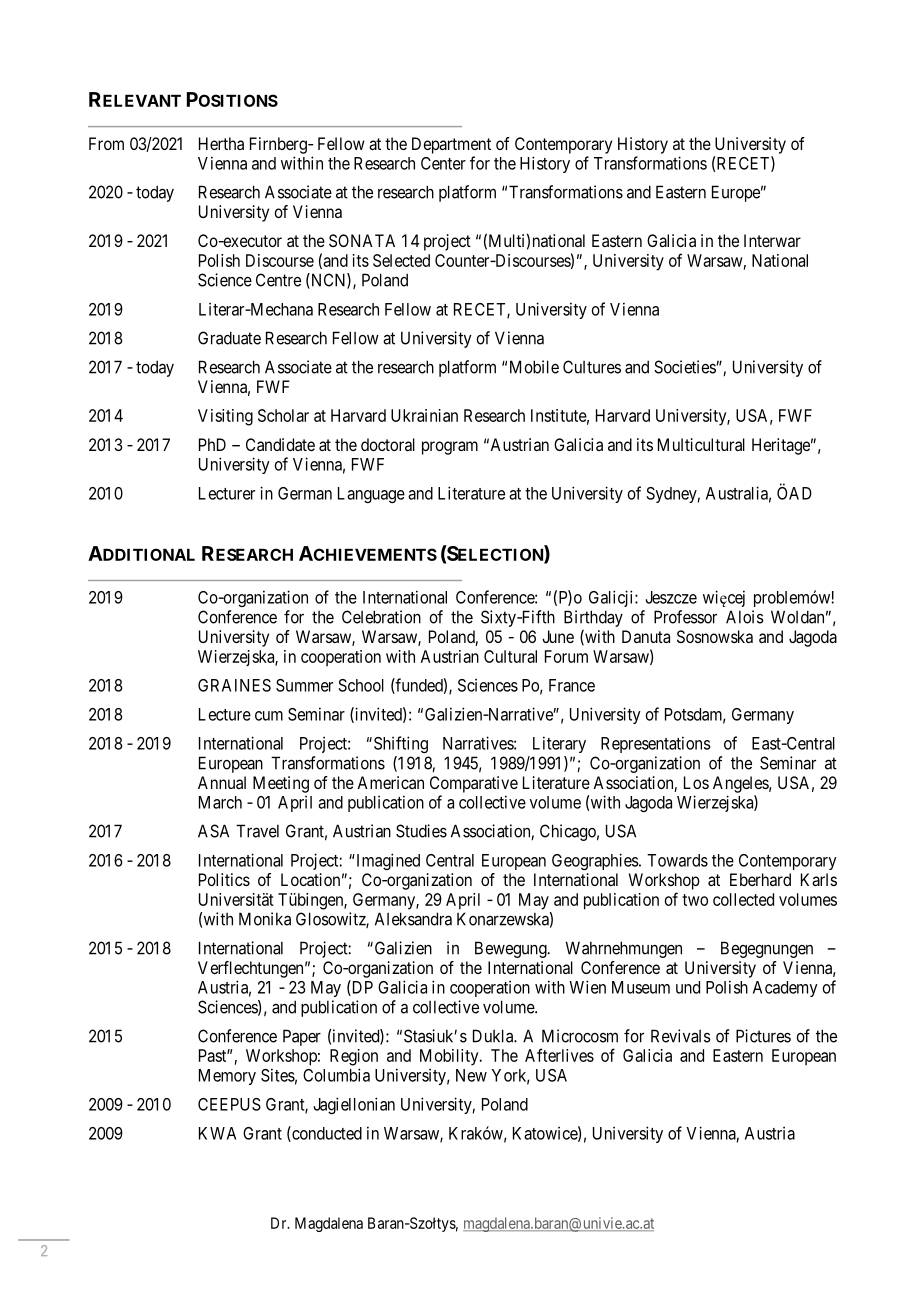 The image size is (924, 1308). What do you see at coordinates (474, 784) in the screenshot?
I see `Comparative` at bounding box center [474, 784].
